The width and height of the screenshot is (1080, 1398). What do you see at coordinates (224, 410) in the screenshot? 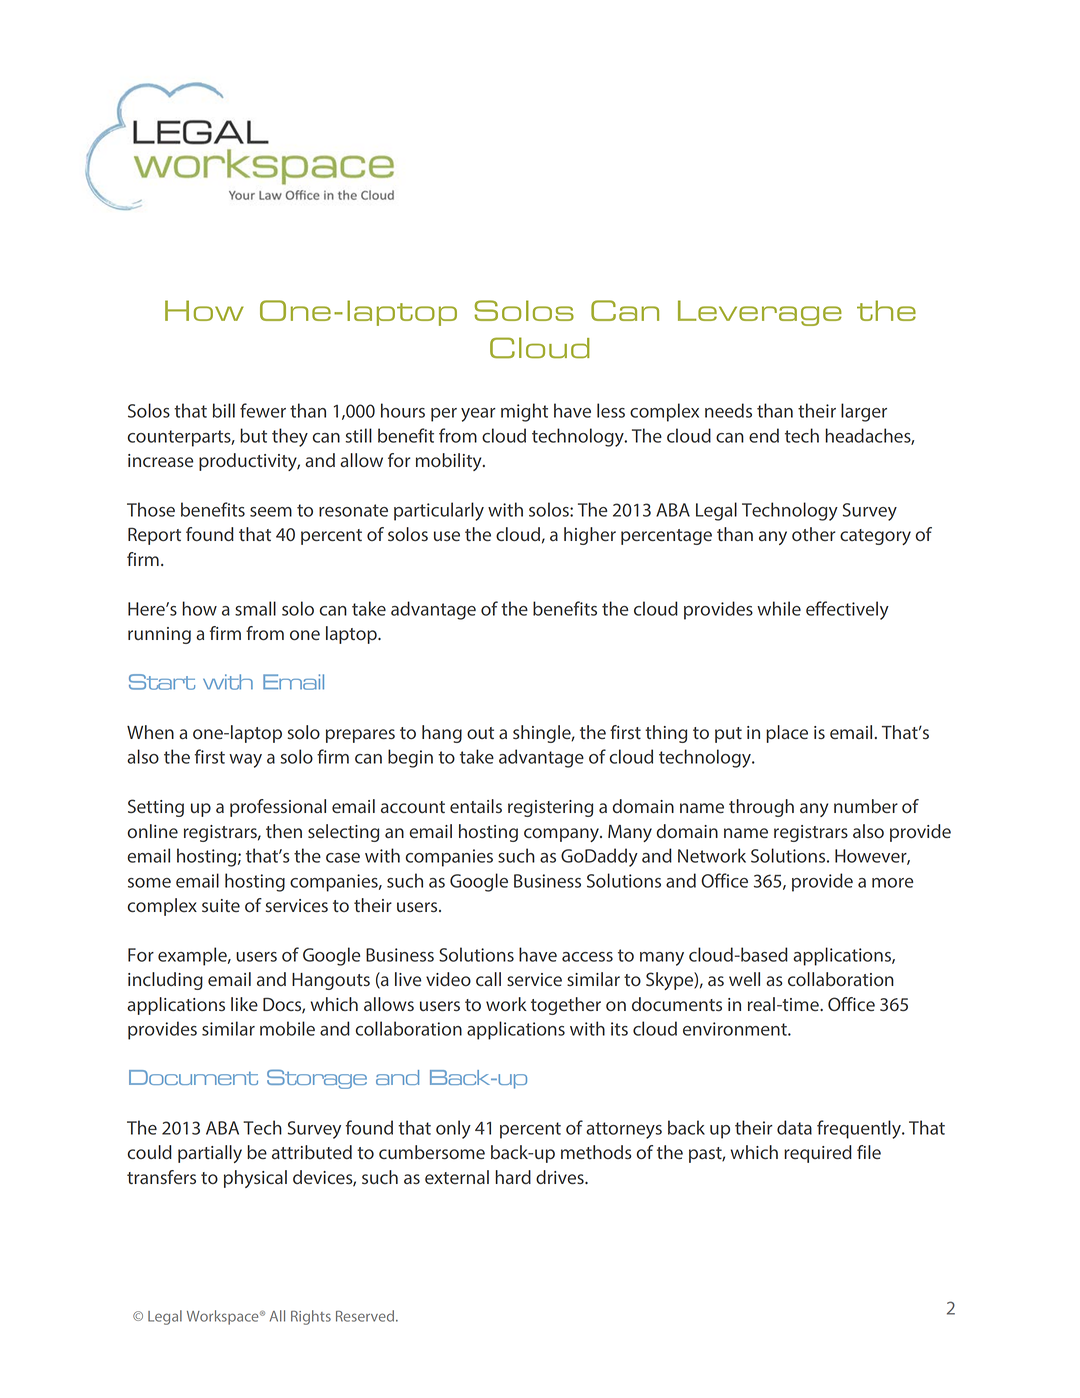
I see `bill` at bounding box center [224, 410].
